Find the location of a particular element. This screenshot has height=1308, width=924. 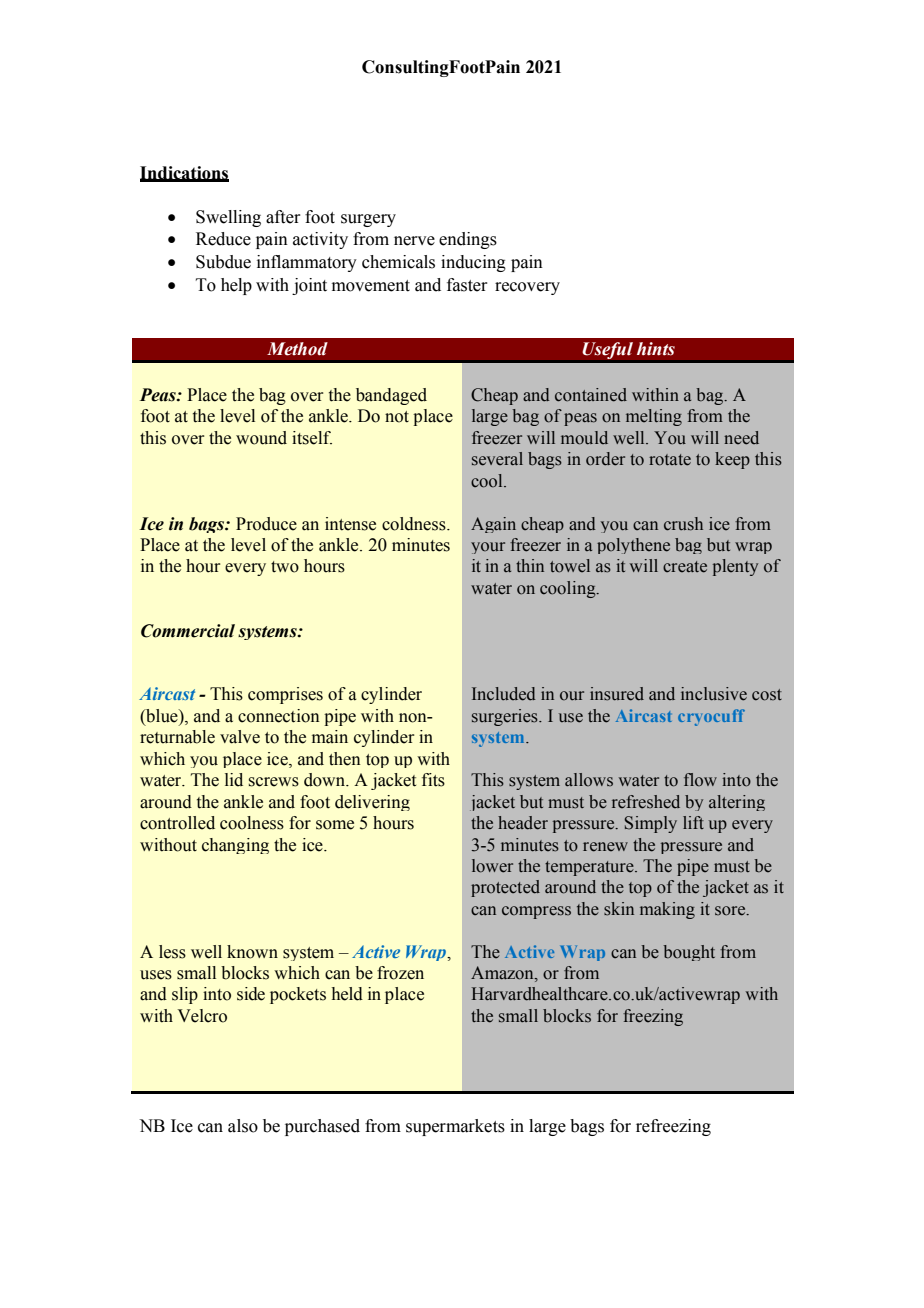

also is located at coordinates (243, 1126).
